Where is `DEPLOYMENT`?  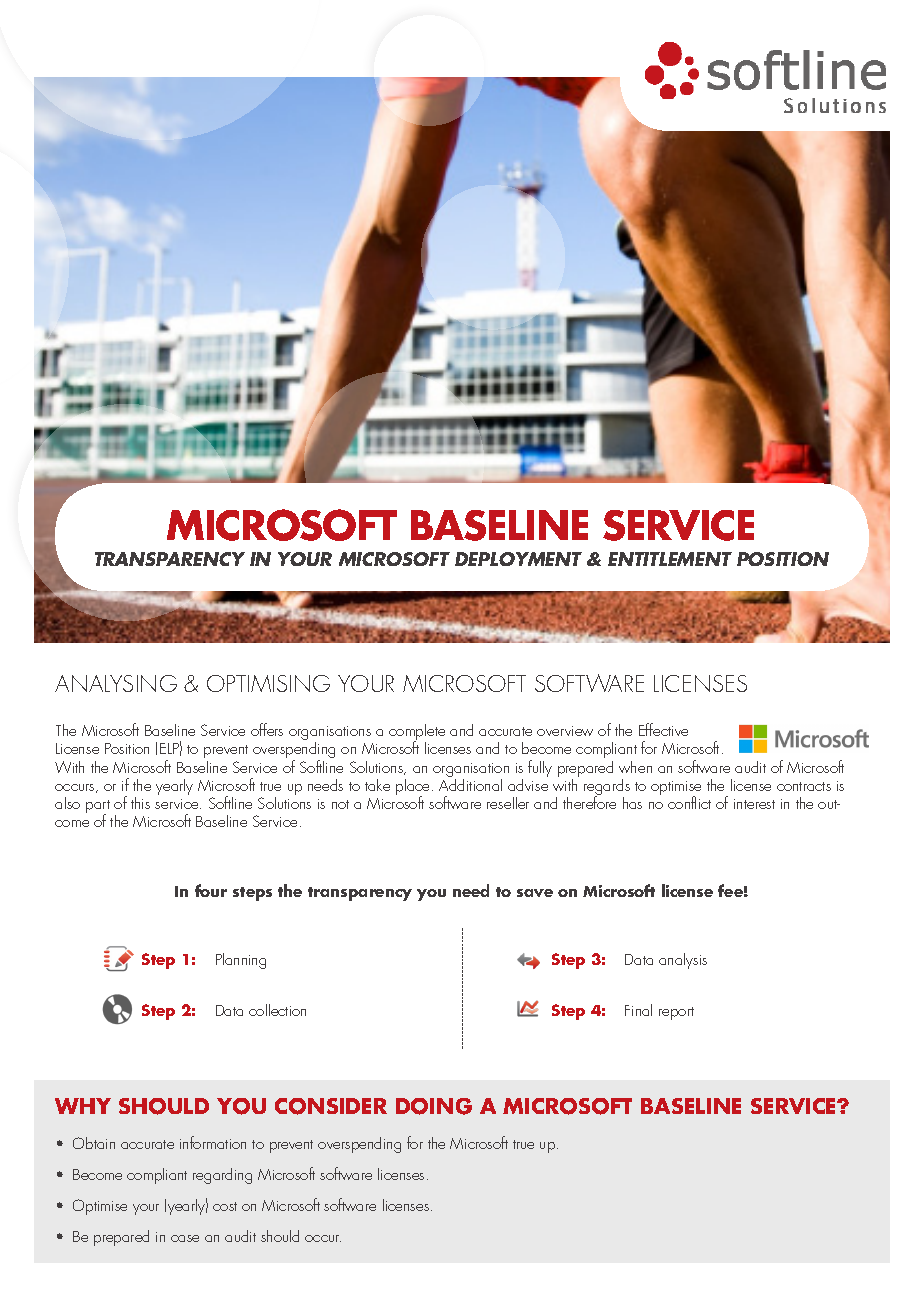 DEPLOYMENT is located at coordinates (518, 559).
